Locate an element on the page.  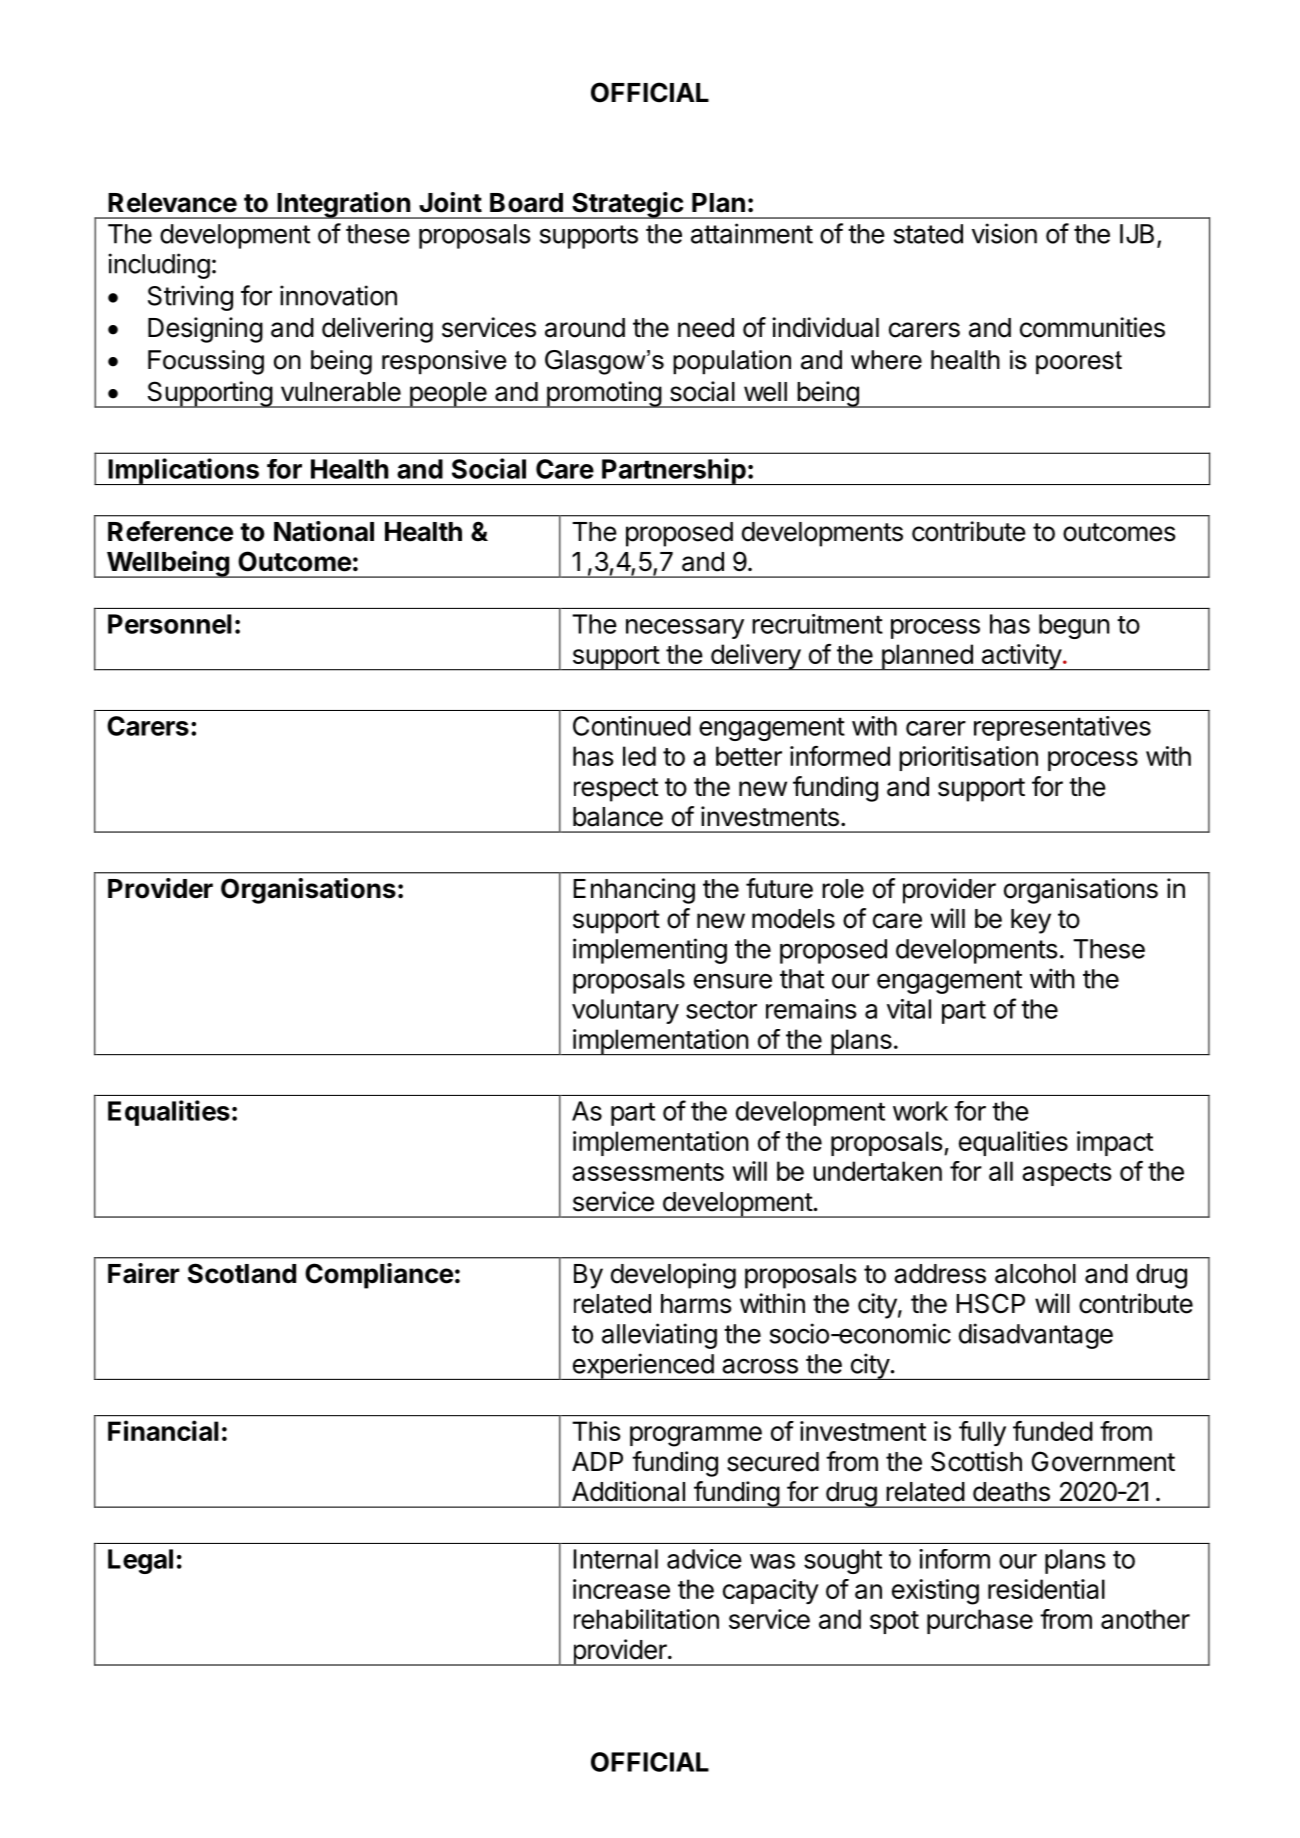
Enhancing is located at coordinates (634, 891).
